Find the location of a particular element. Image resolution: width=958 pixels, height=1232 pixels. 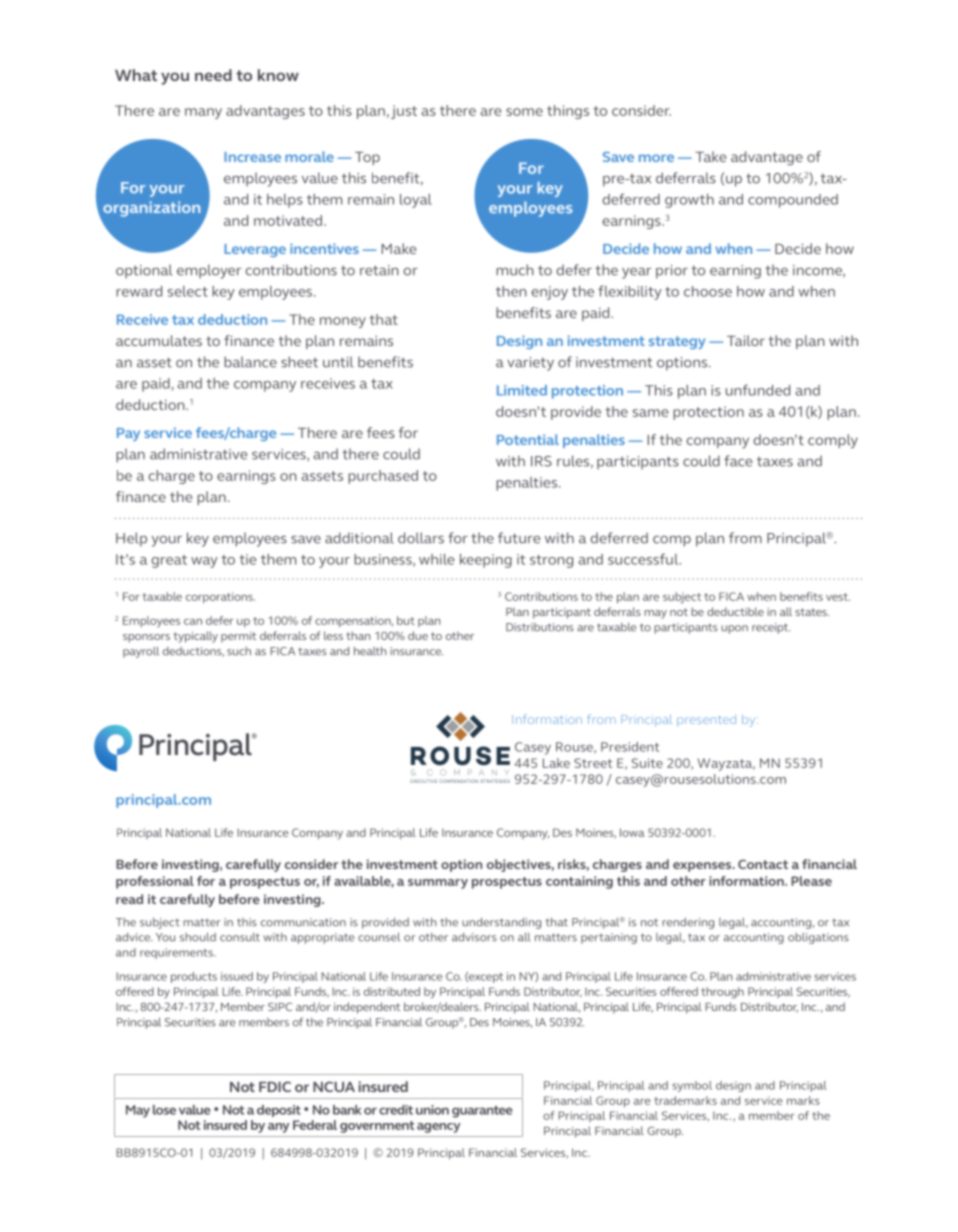

lose is located at coordinates (164, 1110).
